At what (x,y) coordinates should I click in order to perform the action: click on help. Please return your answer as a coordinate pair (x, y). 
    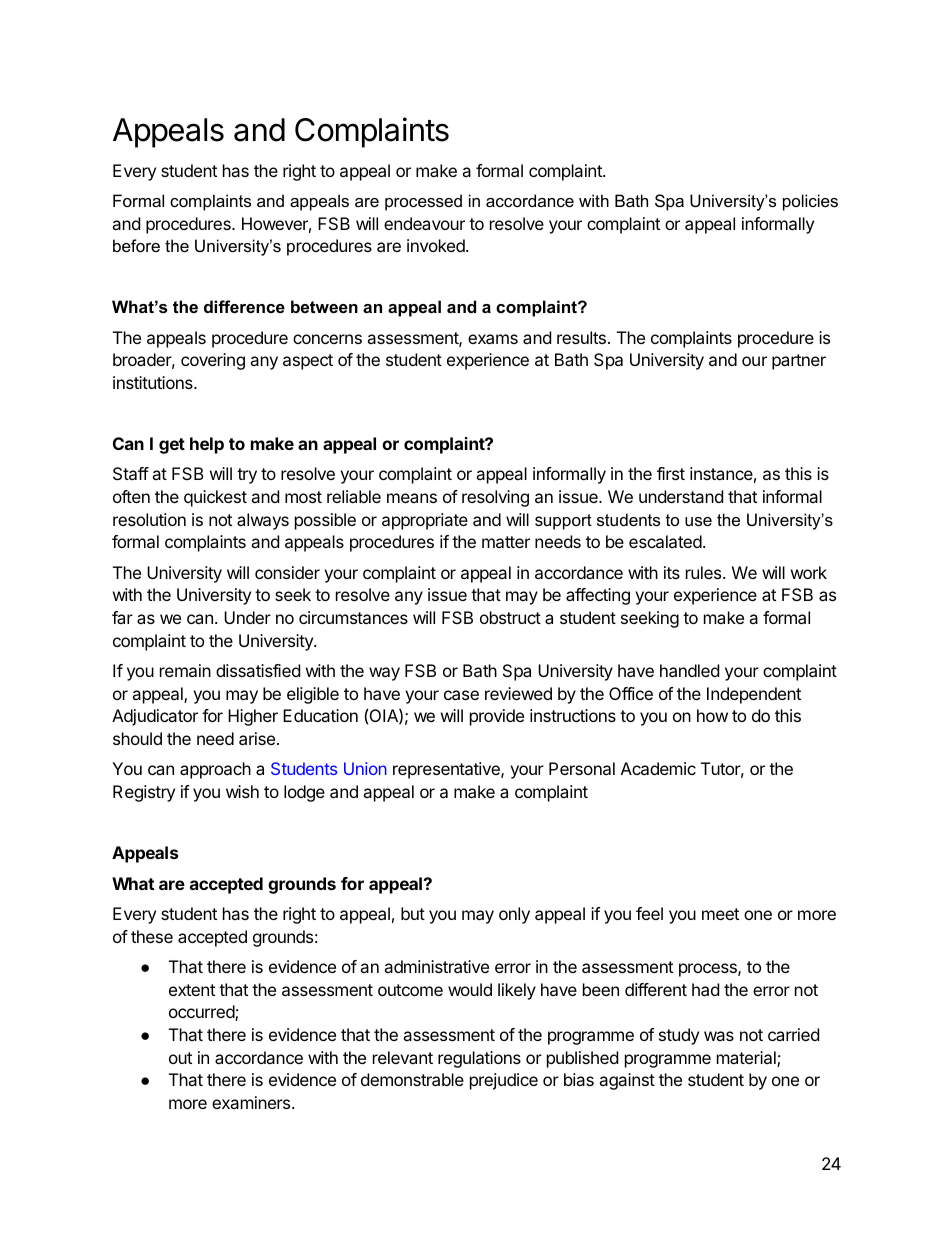
    Looking at the image, I should click on (207, 445).
